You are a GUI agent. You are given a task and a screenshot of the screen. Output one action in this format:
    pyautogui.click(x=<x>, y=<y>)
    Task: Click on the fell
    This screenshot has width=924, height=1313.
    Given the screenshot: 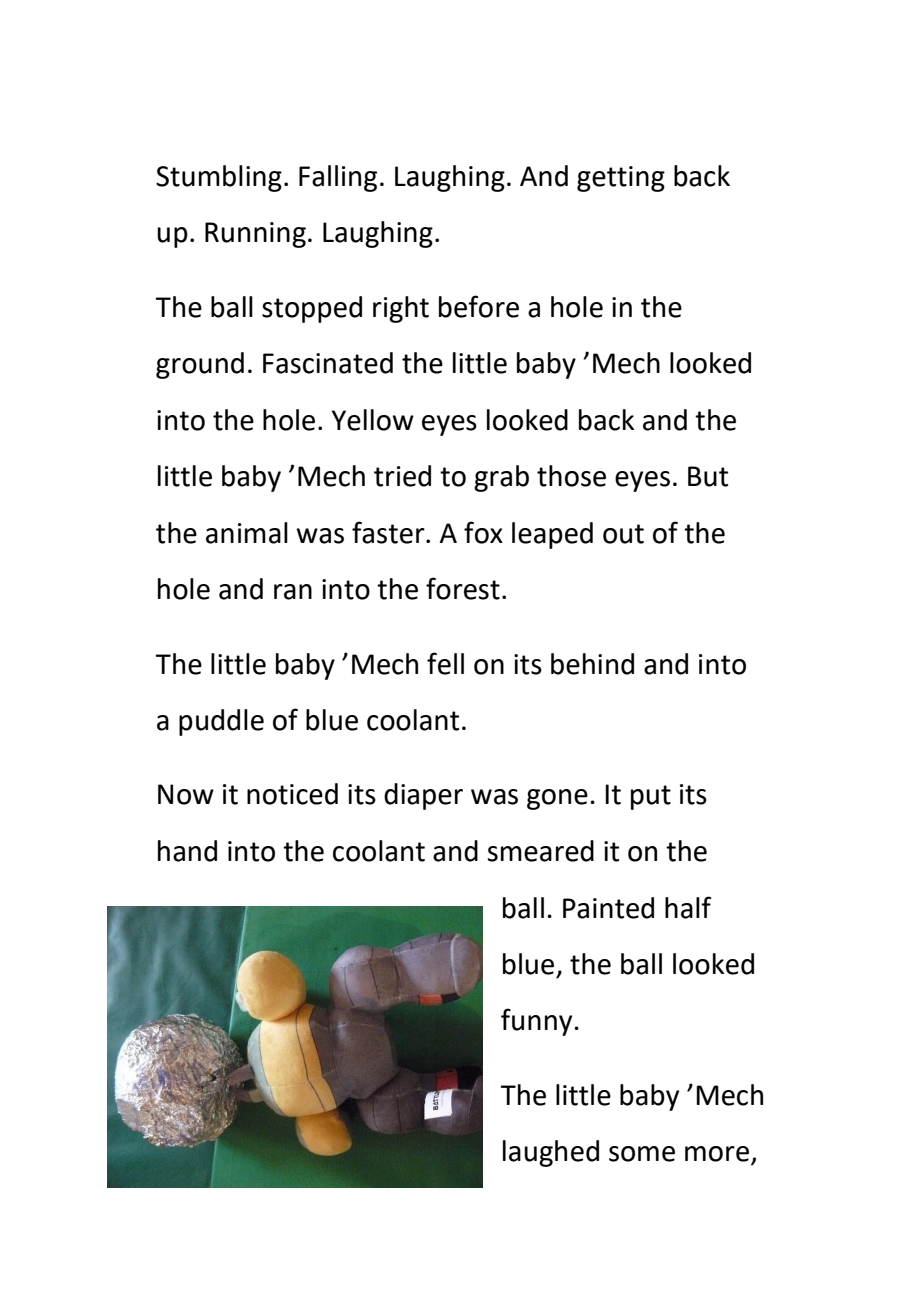 What is the action you would take?
    pyautogui.click(x=445, y=663)
